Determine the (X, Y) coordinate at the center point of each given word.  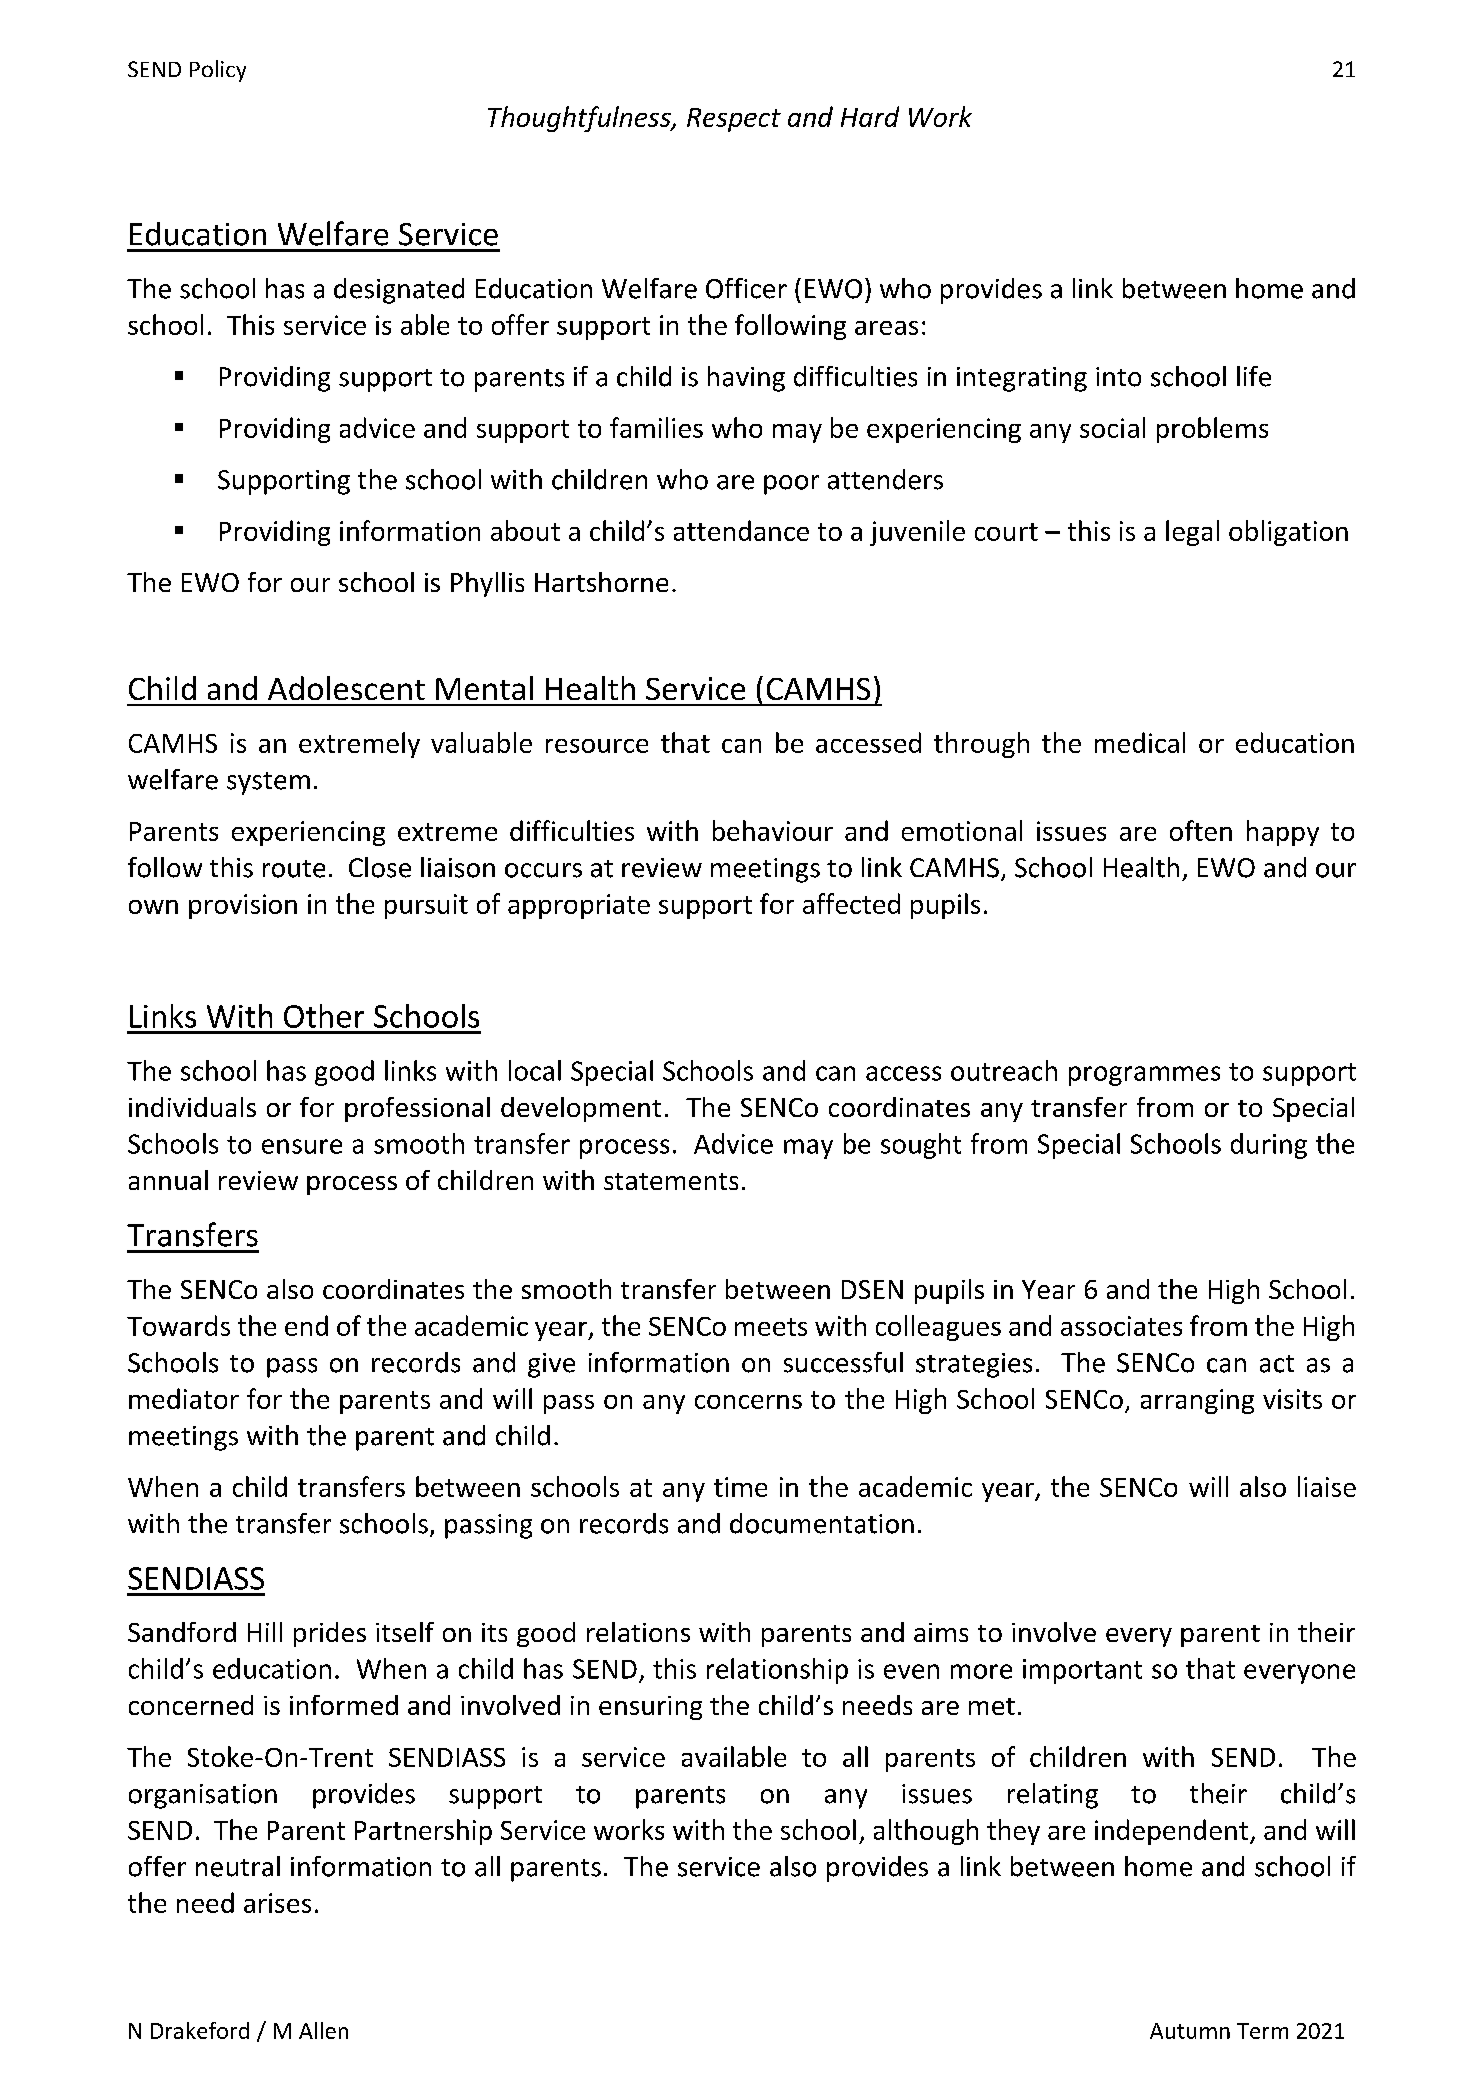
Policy (218, 71)
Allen (323, 2030)
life (1254, 376)
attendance (741, 530)
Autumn (1190, 2031)
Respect (734, 120)
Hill (265, 1632)
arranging (1197, 1401)
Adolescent (346, 688)
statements (671, 1181)
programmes (1144, 1076)
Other (324, 1016)
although (926, 1832)
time (740, 1487)
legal (1192, 533)
